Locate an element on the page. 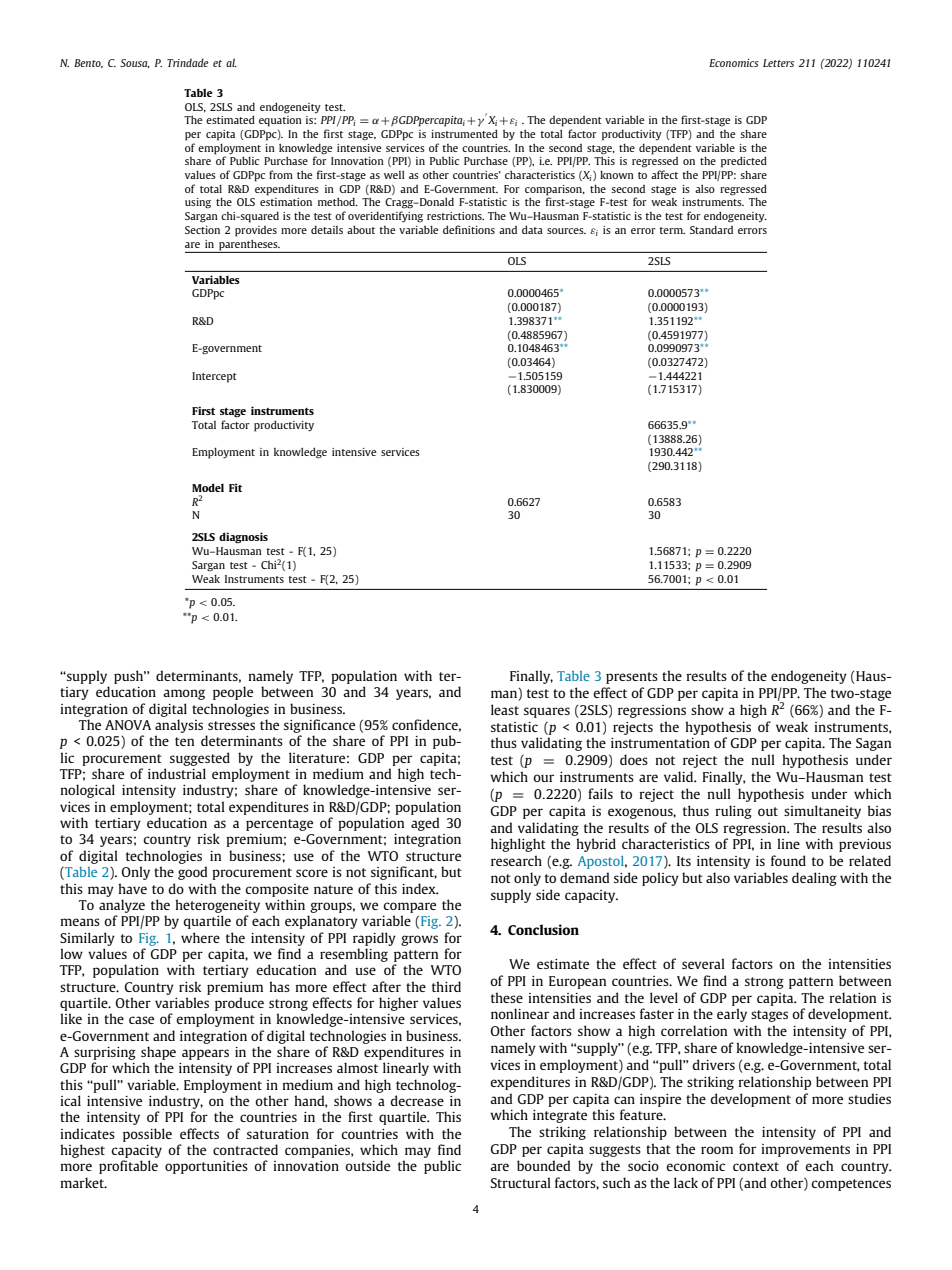  diagnosis is located at coordinates (243, 538).
